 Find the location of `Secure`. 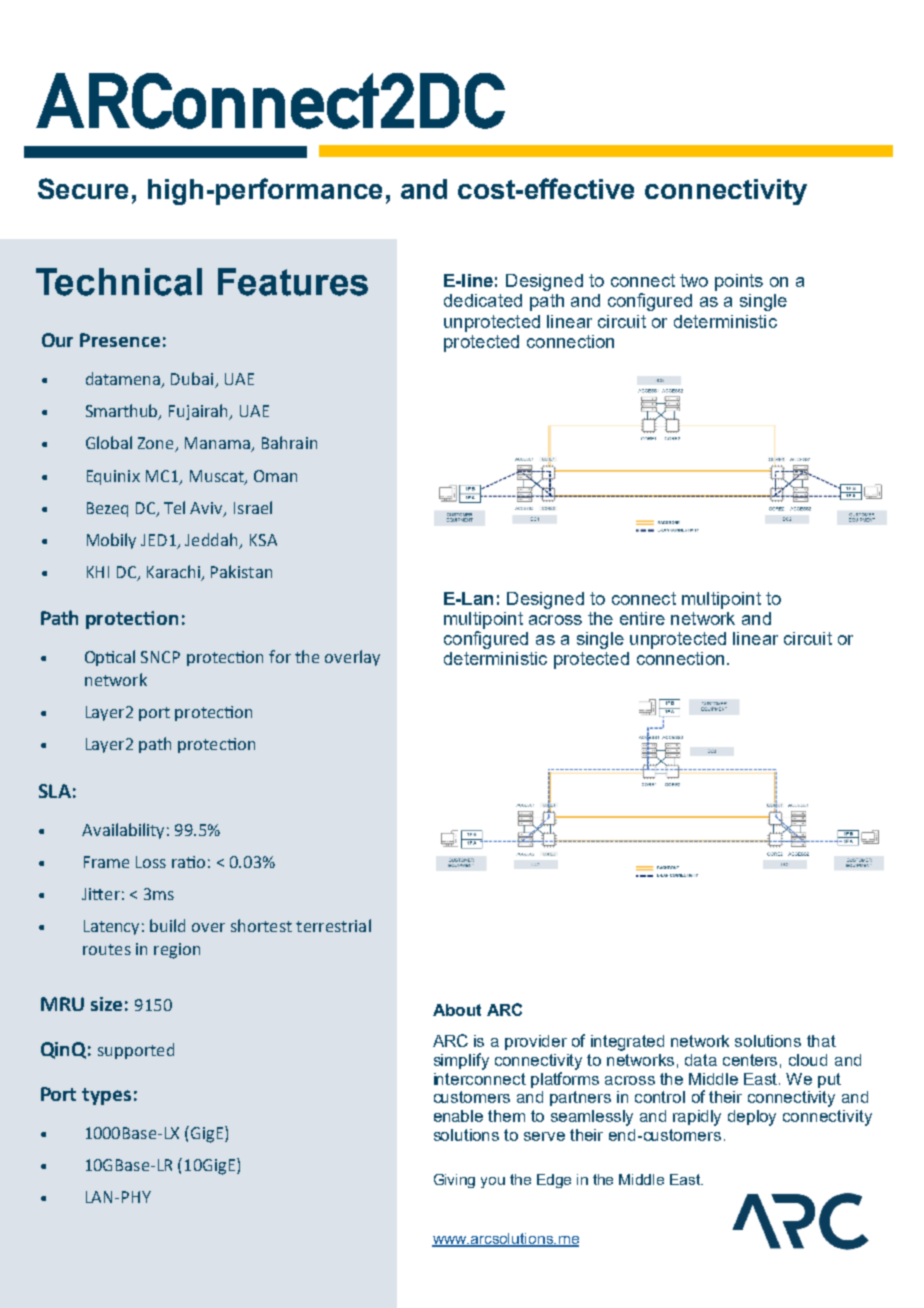

Secure is located at coordinates (83, 188).
